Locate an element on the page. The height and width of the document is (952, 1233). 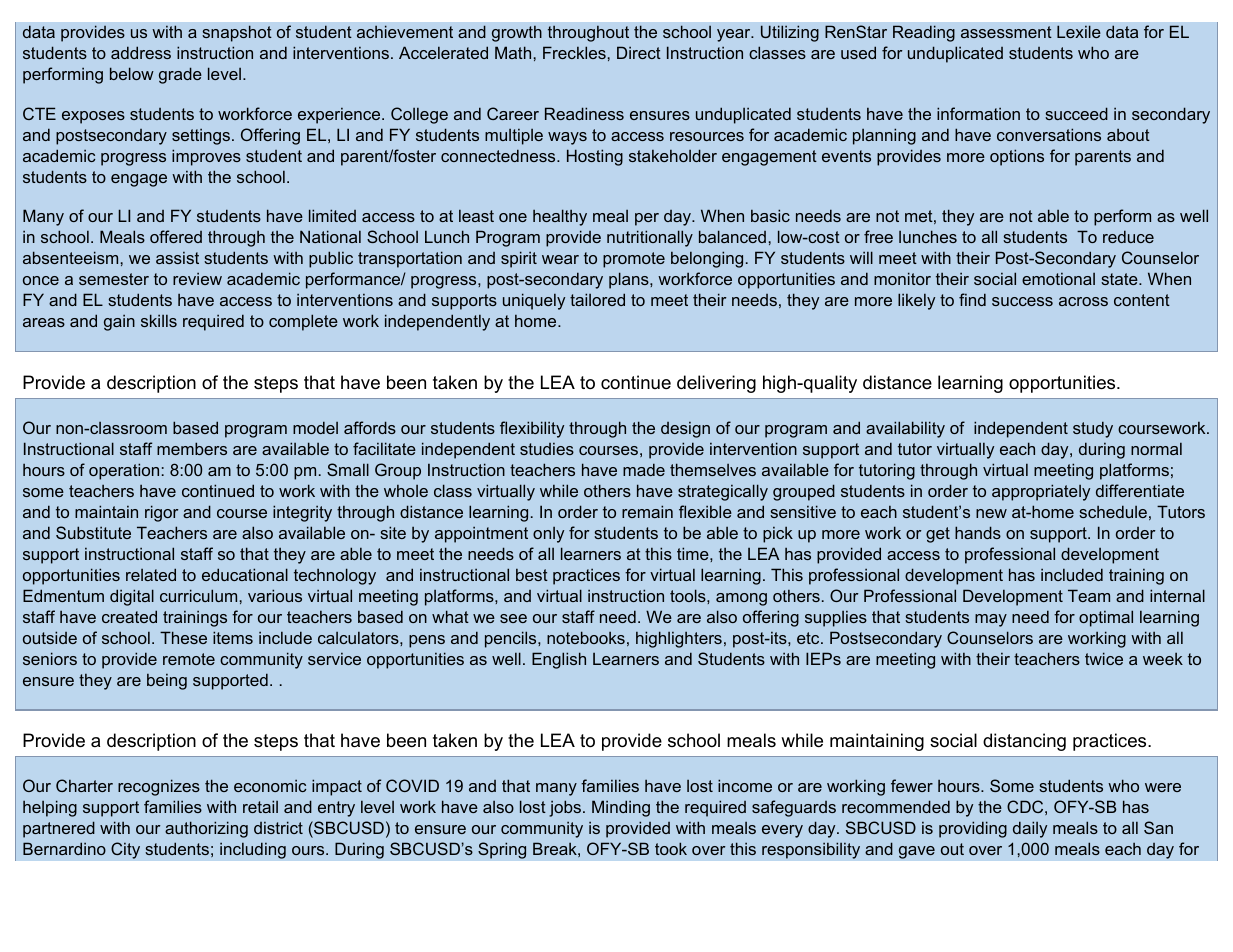
address is located at coordinates (141, 52).
